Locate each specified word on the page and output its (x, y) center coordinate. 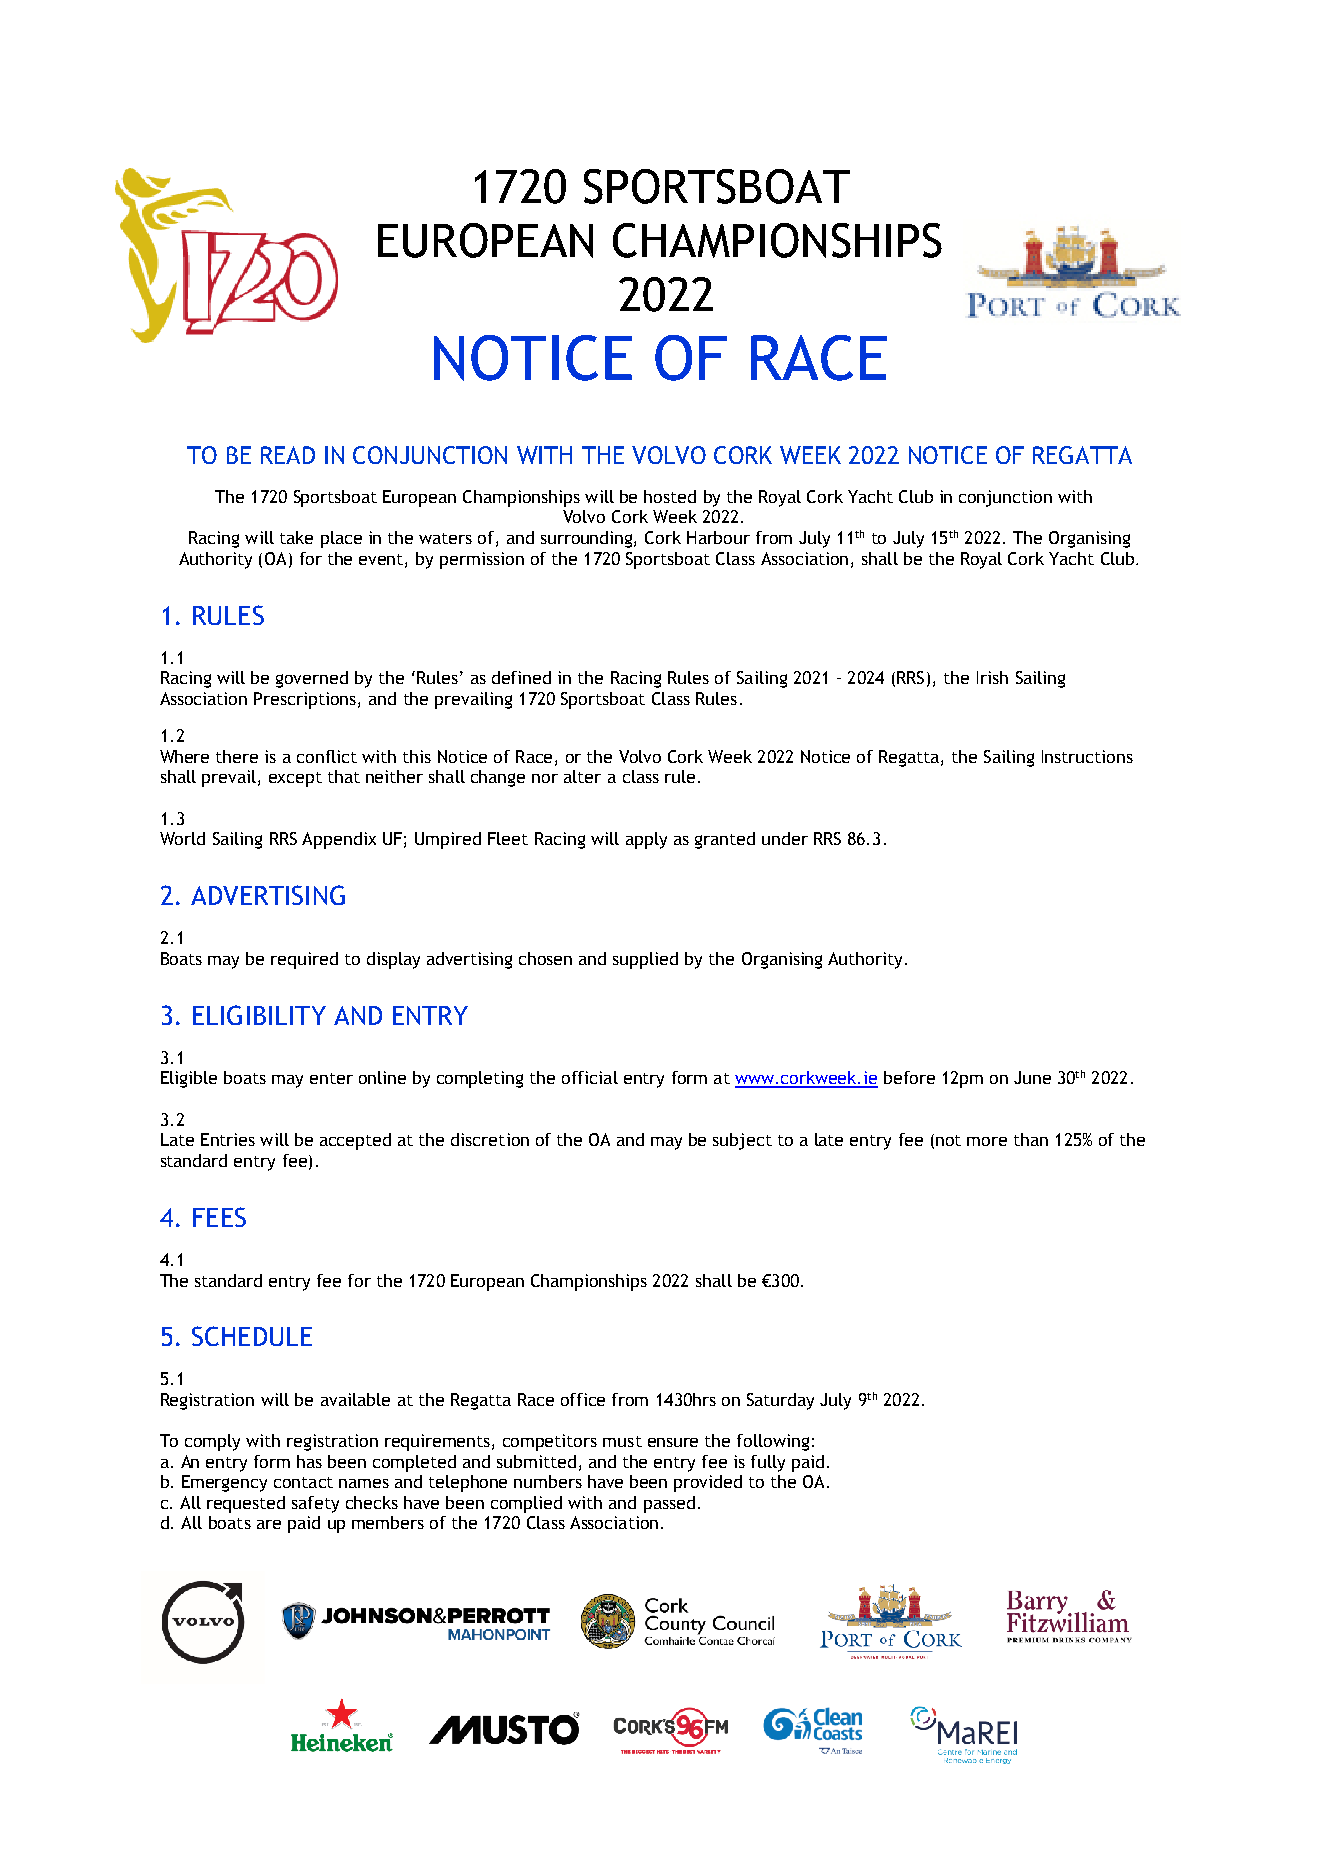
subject (742, 1141)
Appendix (339, 840)
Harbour (718, 537)
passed (669, 1504)
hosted (670, 496)
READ (288, 455)
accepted (355, 1141)
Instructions (1087, 756)
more (987, 1141)
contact (303, 1482)
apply (646, 840)
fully (768, 1463)
